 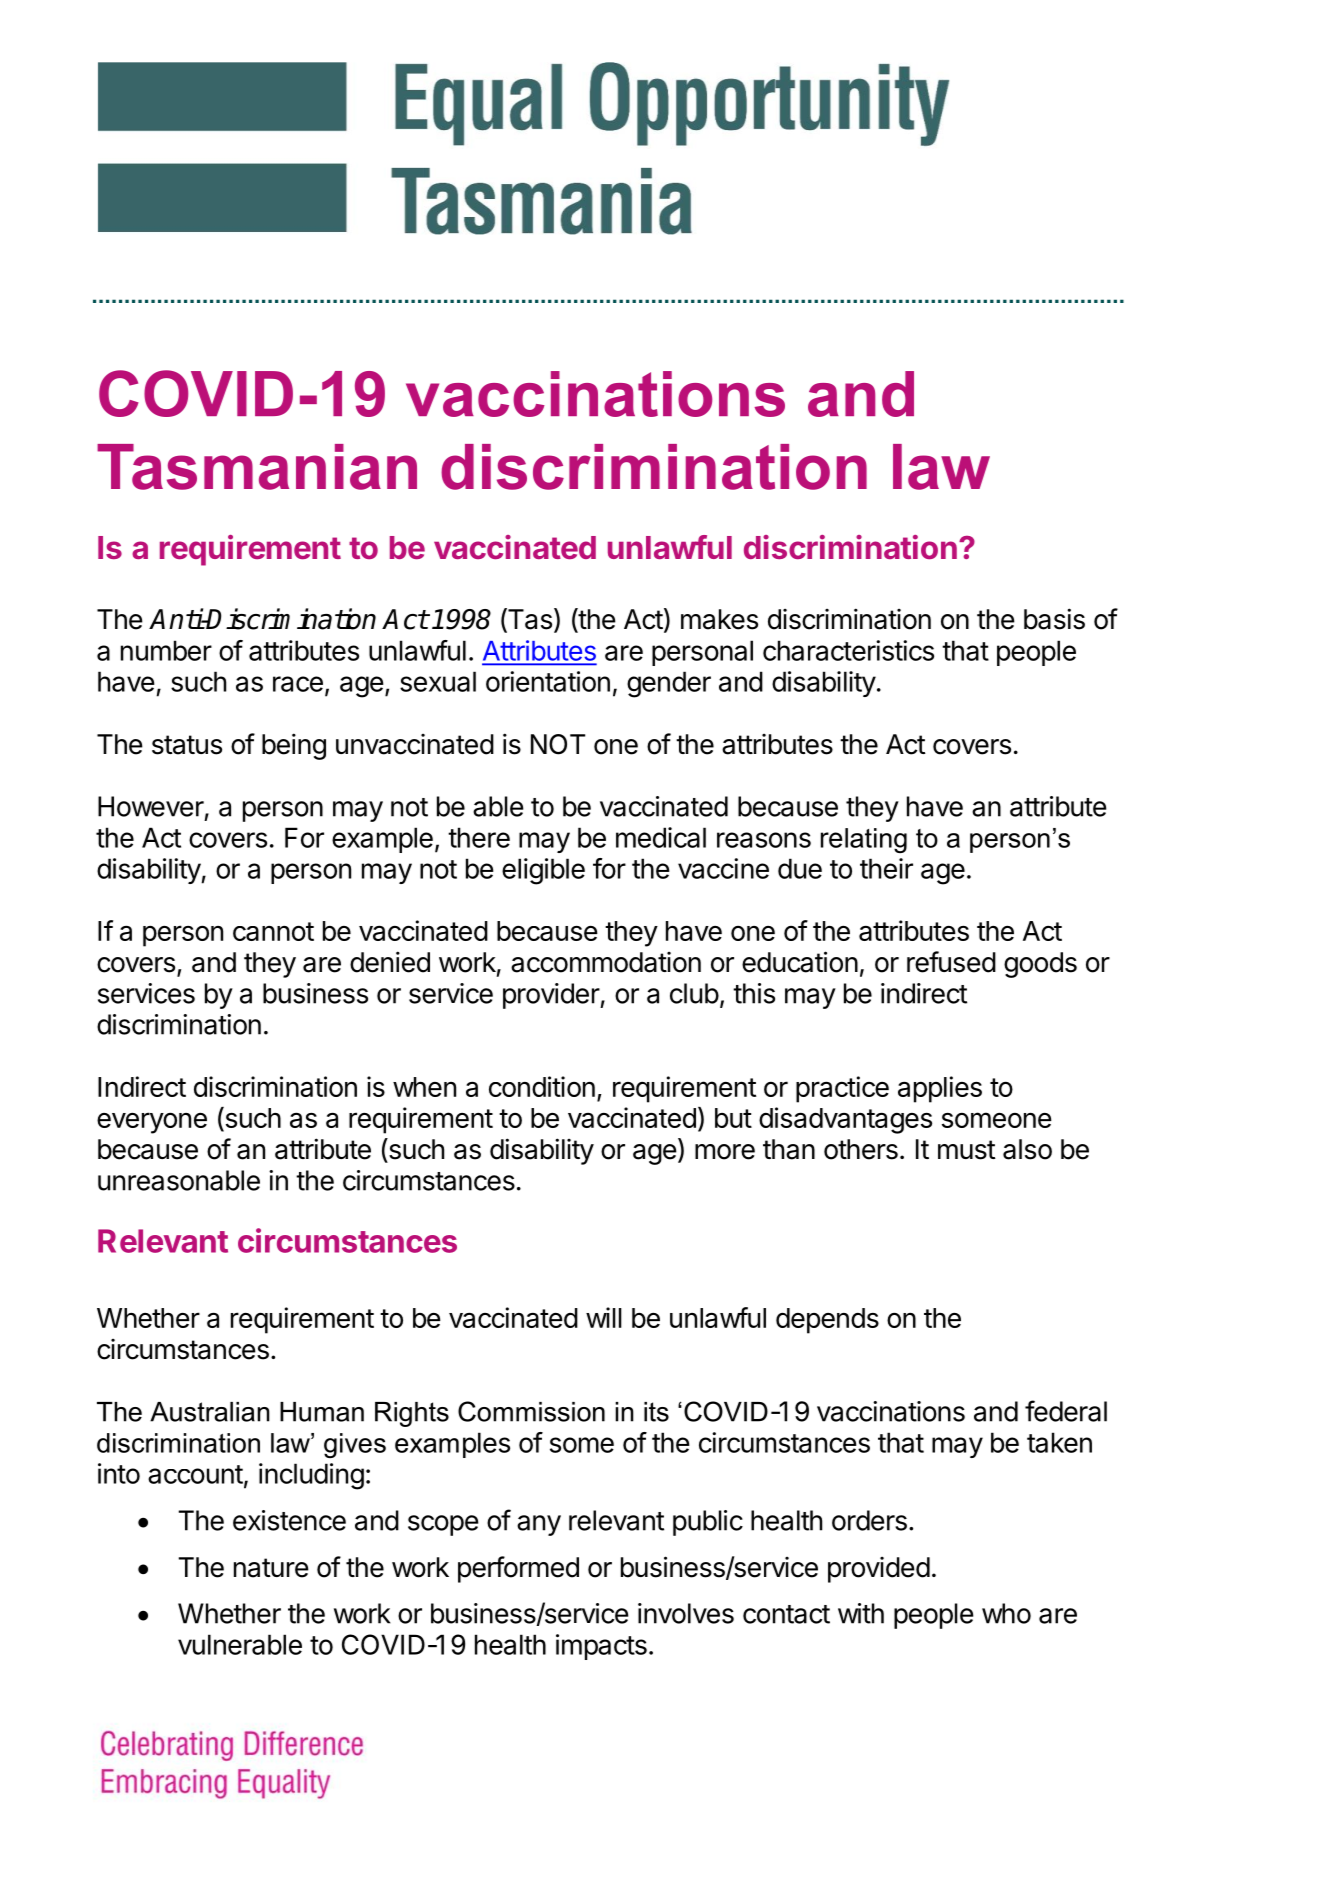 What do you see at coordinates (601, 1647) in the image?
I see `impacts` at bounding box center [601, 1647].
